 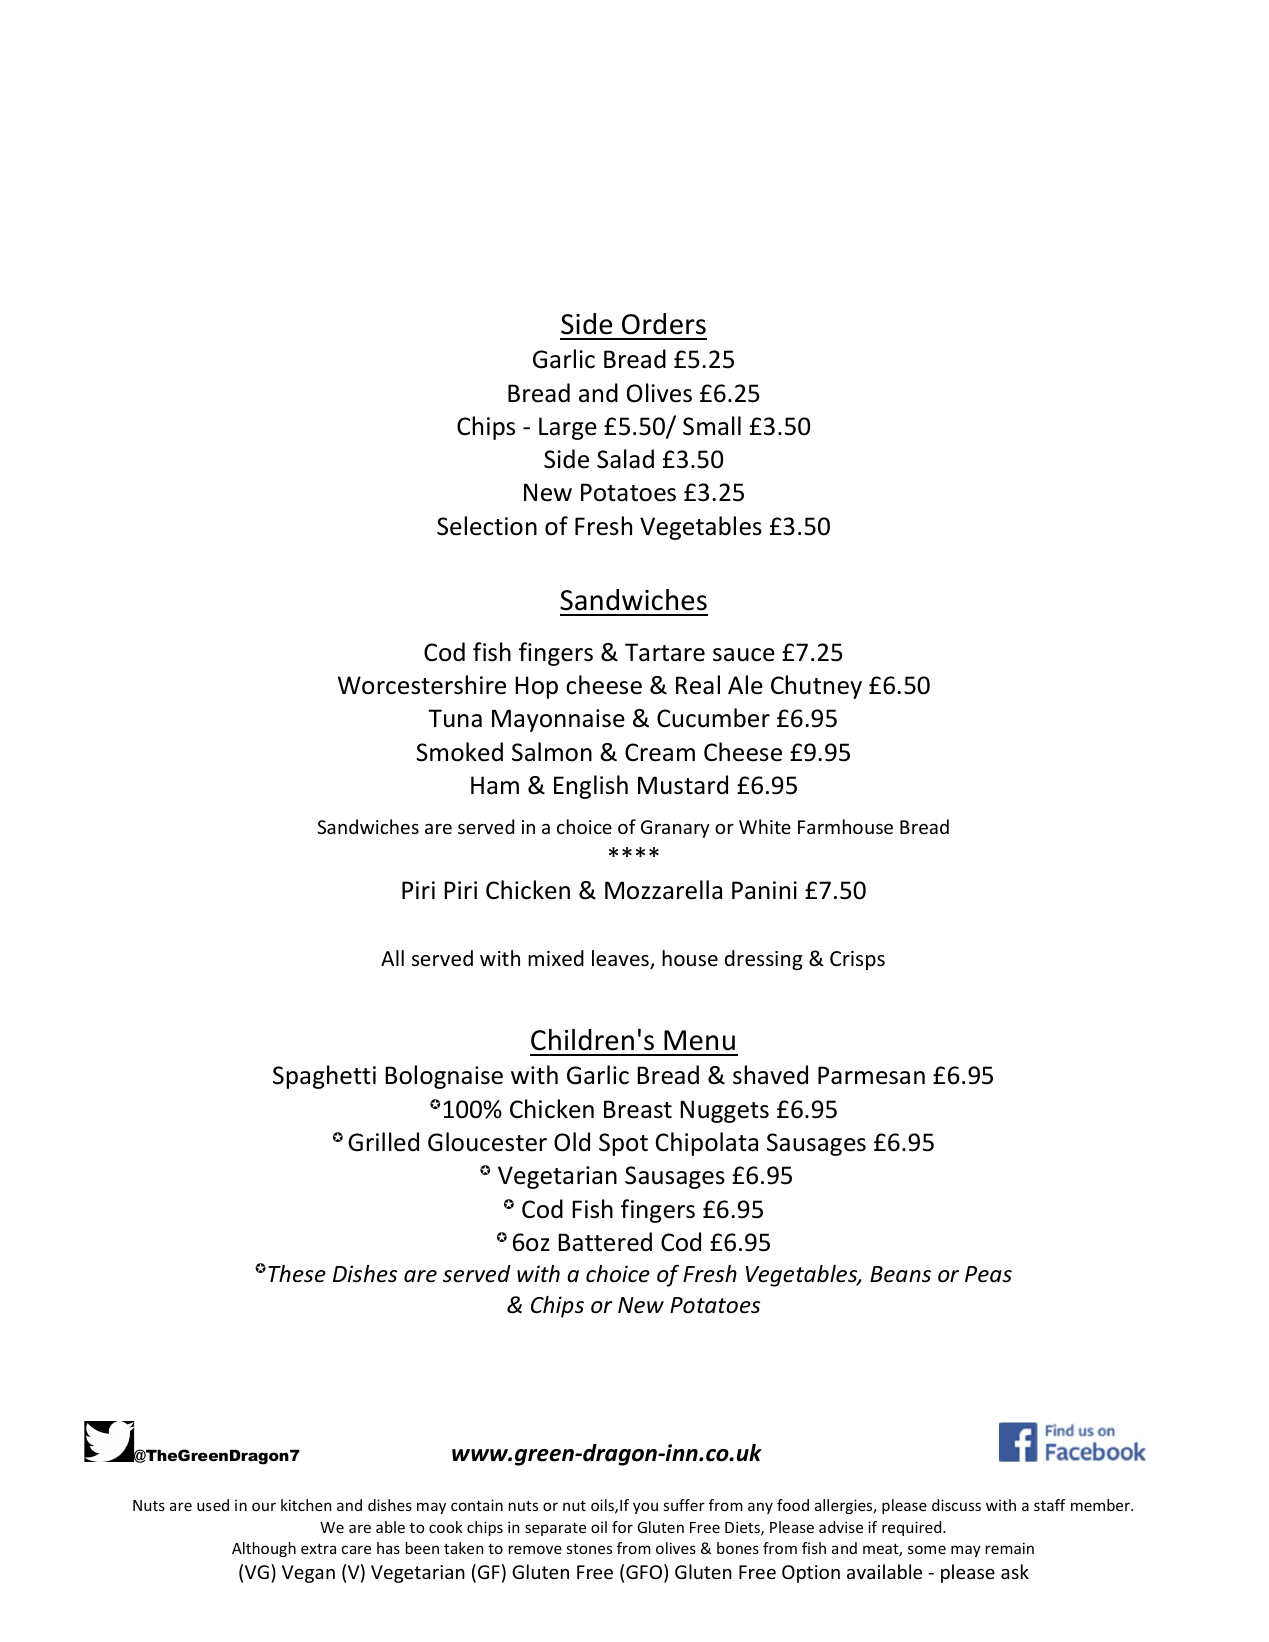 What do you see at coordinates (324, 1077) in the document?
I see `Spaghetti` at bounding box center [324, 1077].
